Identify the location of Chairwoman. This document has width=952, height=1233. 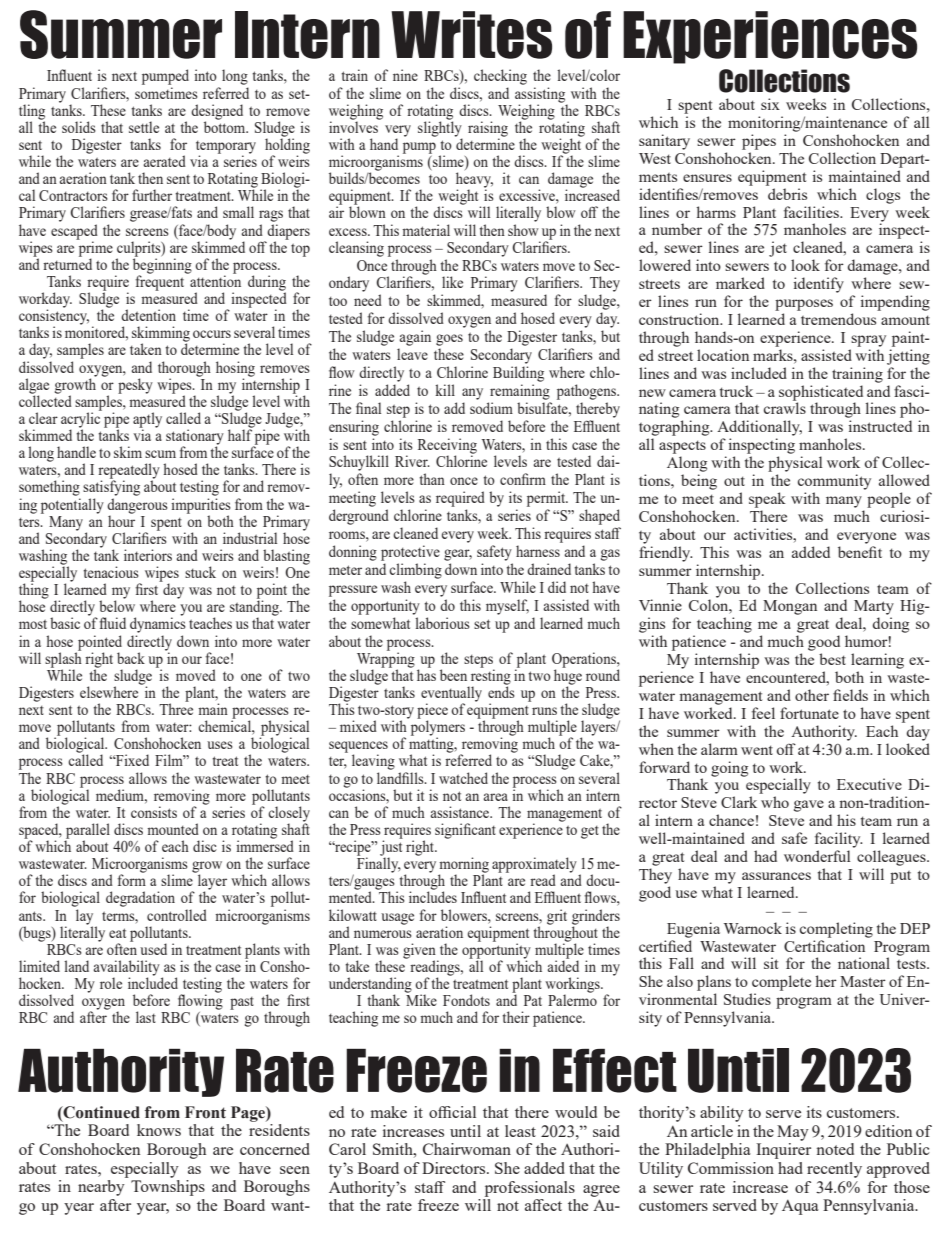
(467, 1149).
